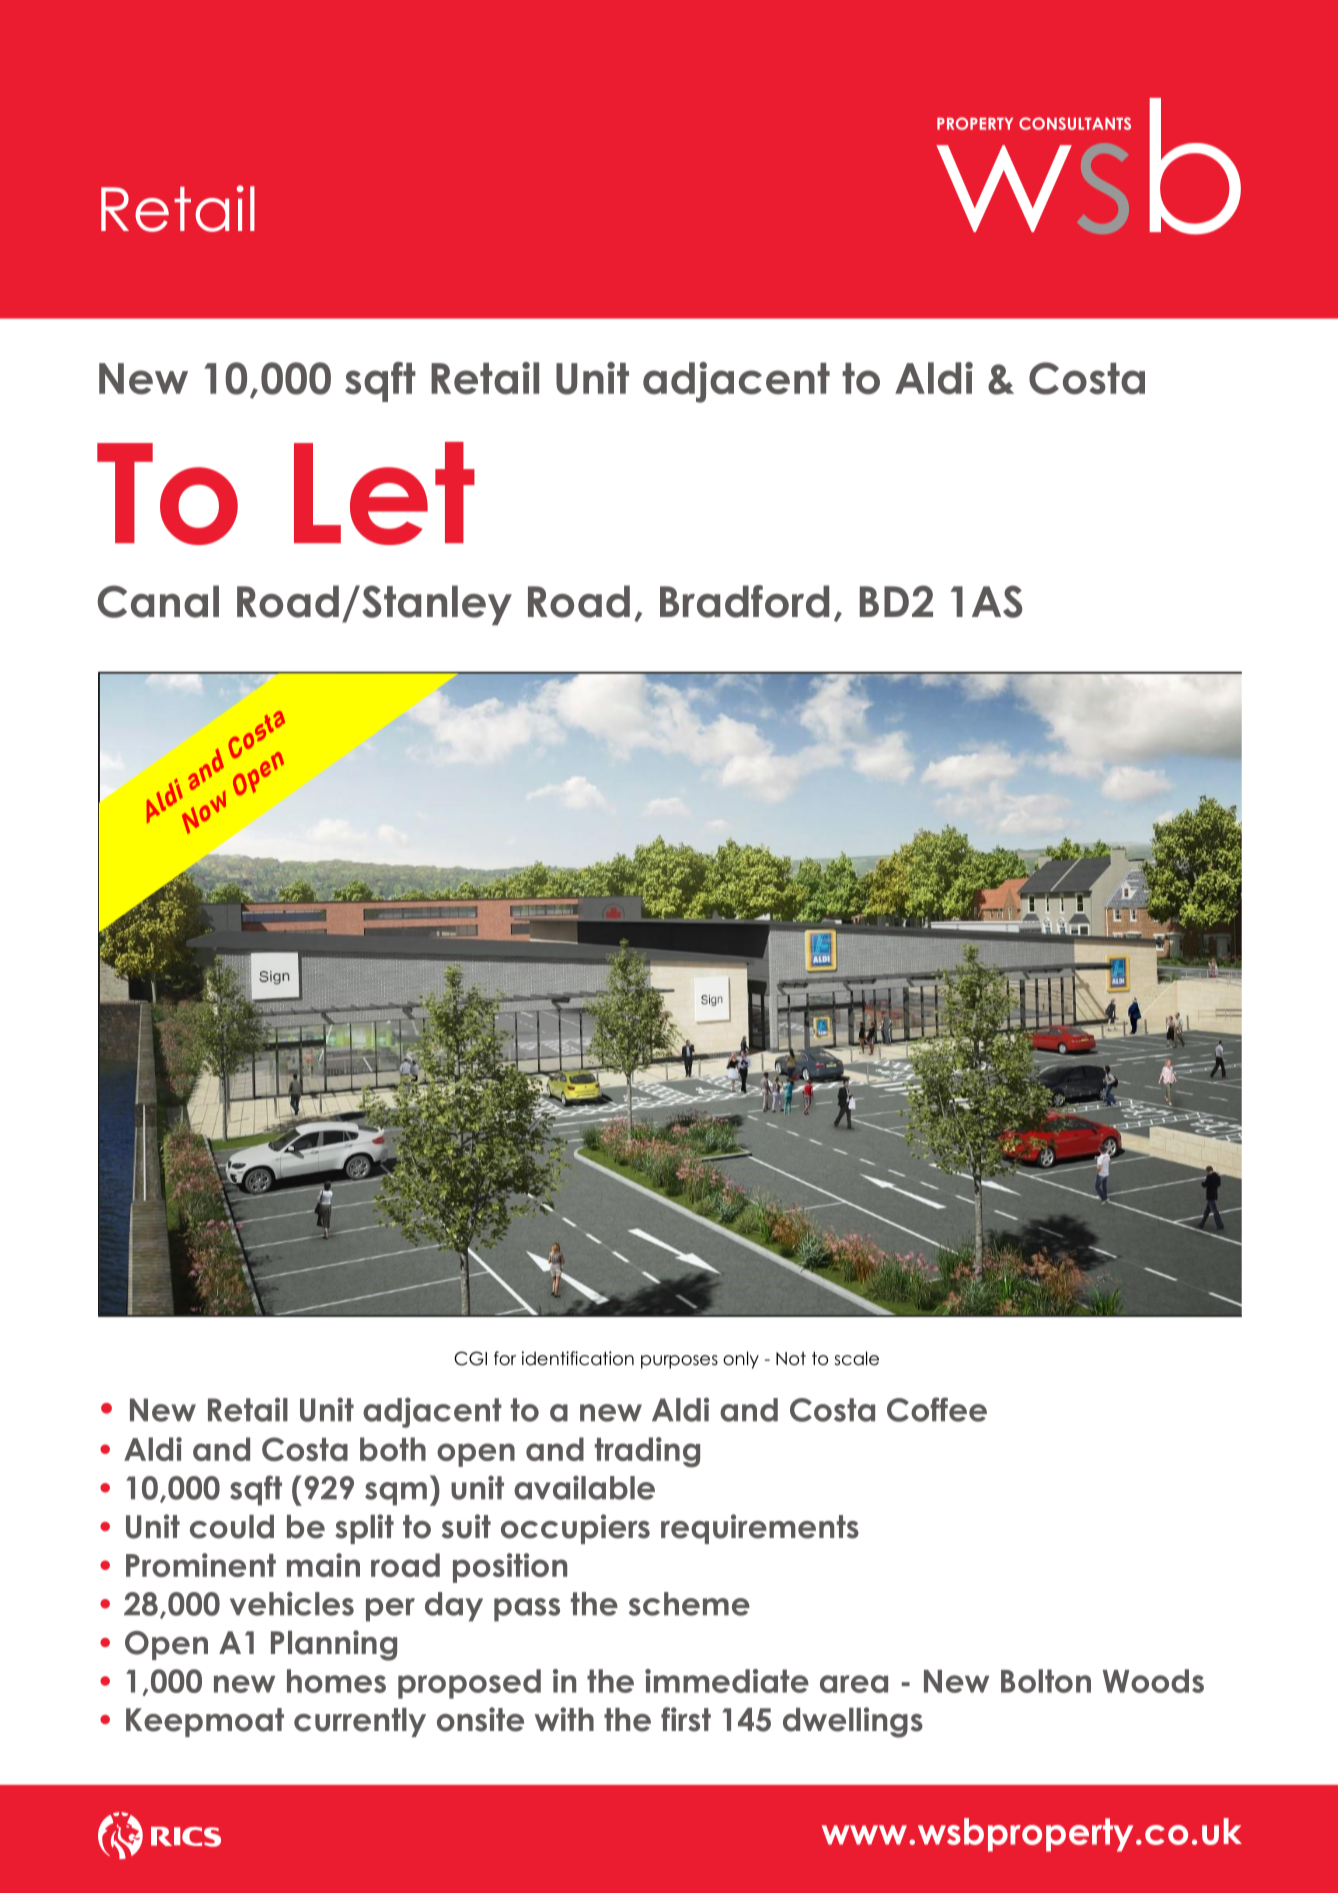 This image has height=1893, width=1338. I want to click on both, so click(393, 1449).
